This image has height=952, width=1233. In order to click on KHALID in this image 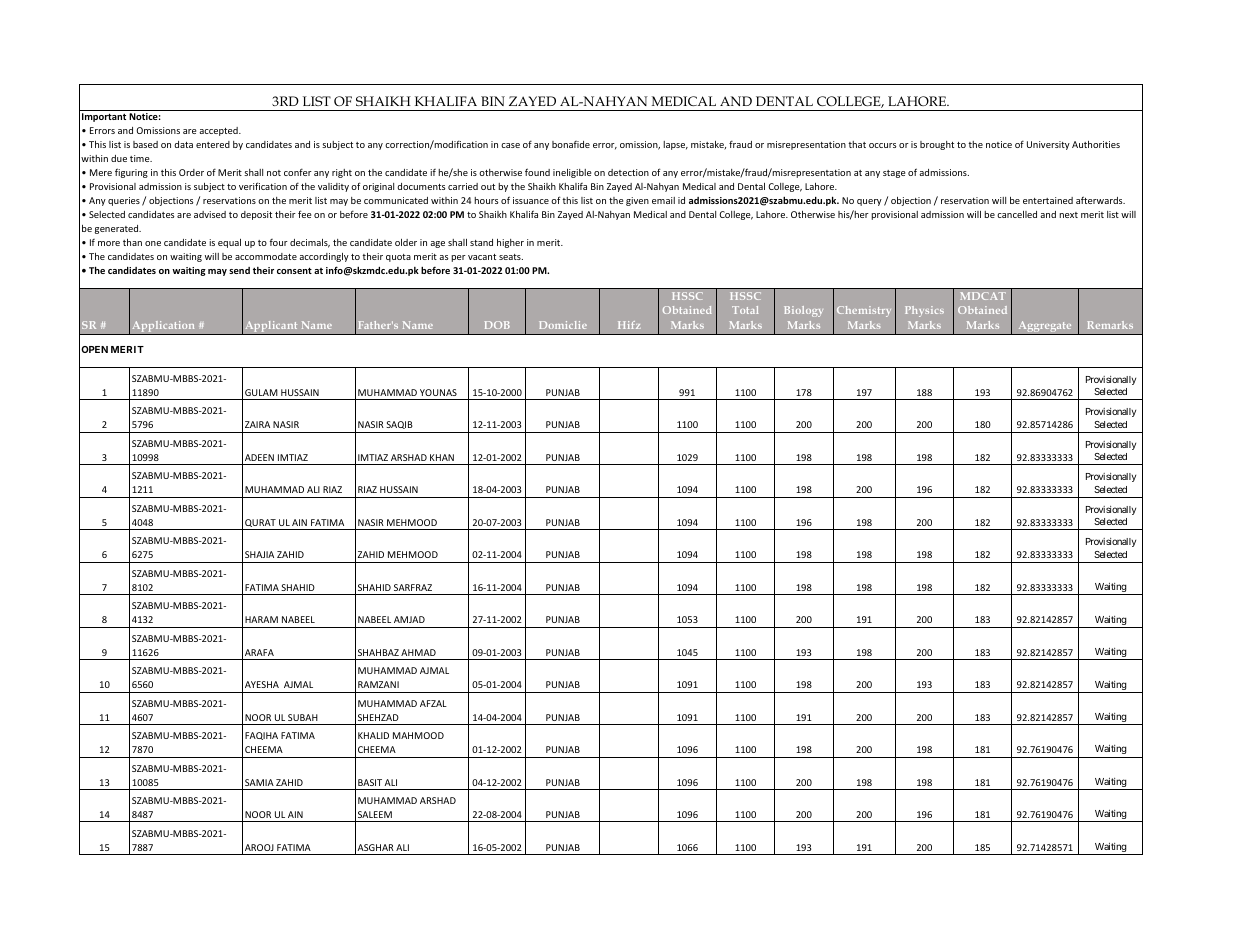, I will do `click(373, 735)`.
